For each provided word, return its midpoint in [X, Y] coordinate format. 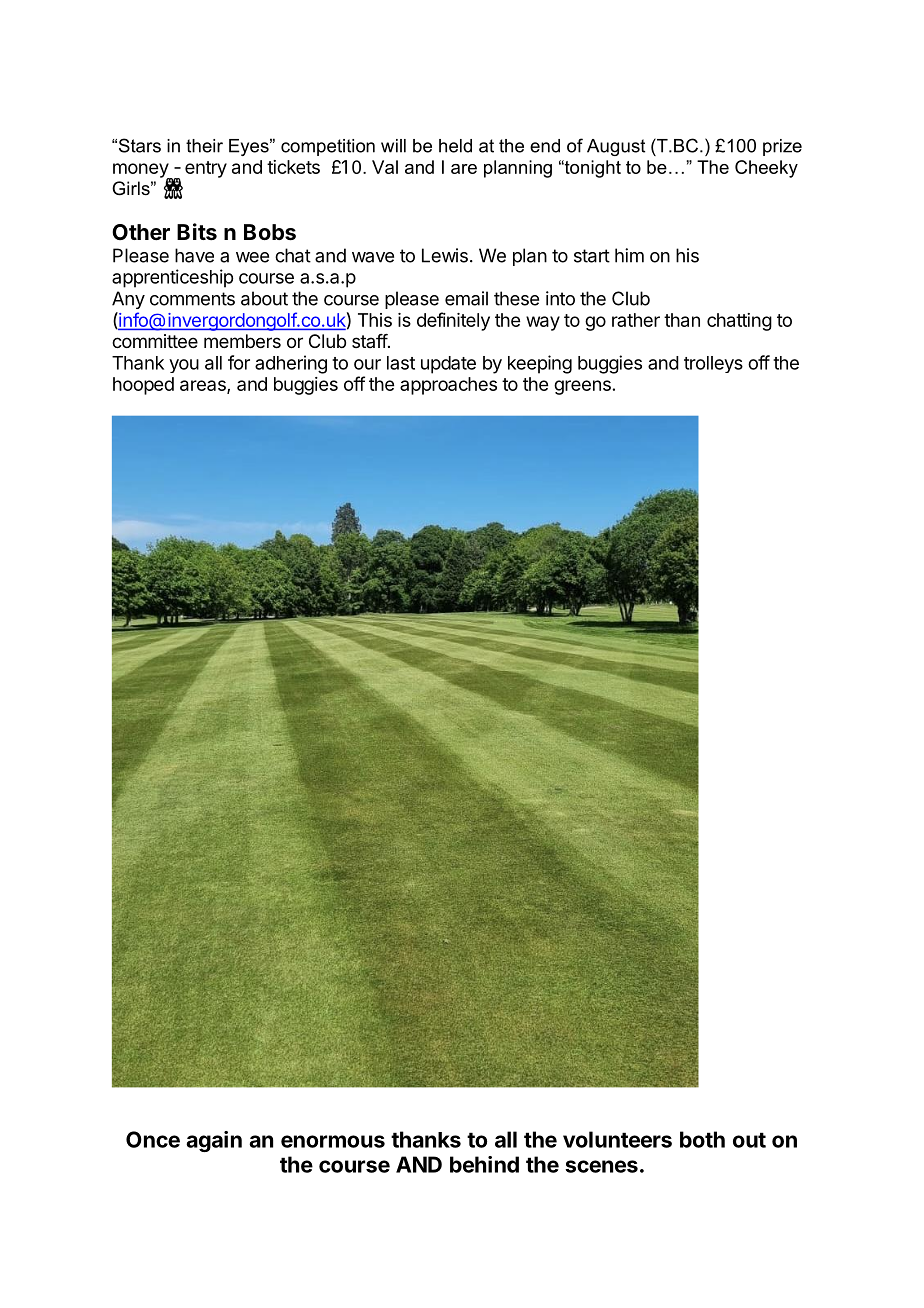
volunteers [617, 1139]
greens [582, 387]
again [214, 1141]
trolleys [713, 364]
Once [153, 1139]
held [455, 146]
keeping [540, 364]
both [702, 1139]
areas [204, 387]
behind [484, 1164]
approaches [448, 386]
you [184, 366]
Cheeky [766, 169]
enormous [333, 1141]
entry [206, 169]
